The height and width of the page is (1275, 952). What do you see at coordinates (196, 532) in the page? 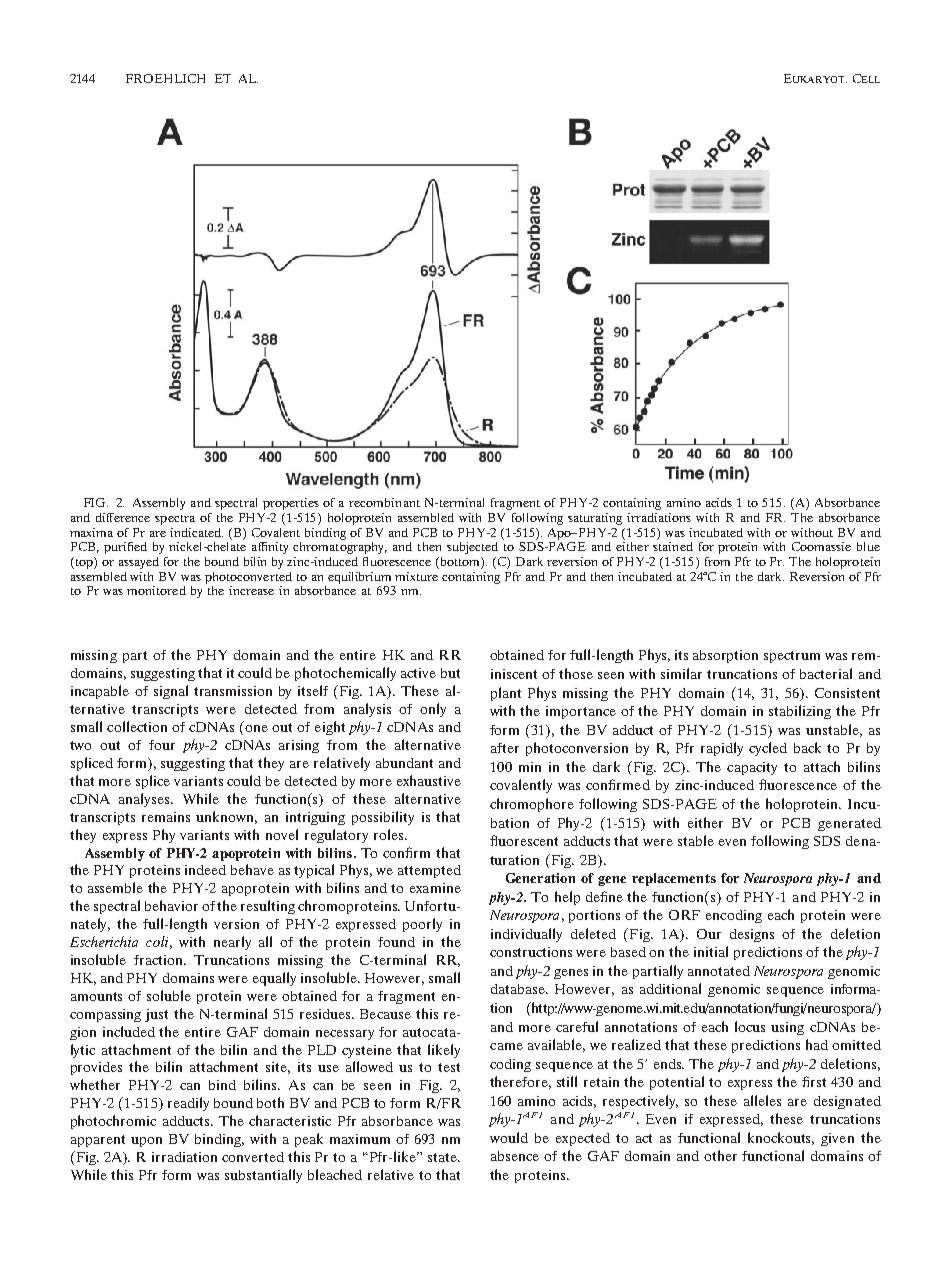
I see `indicated` at bounding box center [196, 532].
